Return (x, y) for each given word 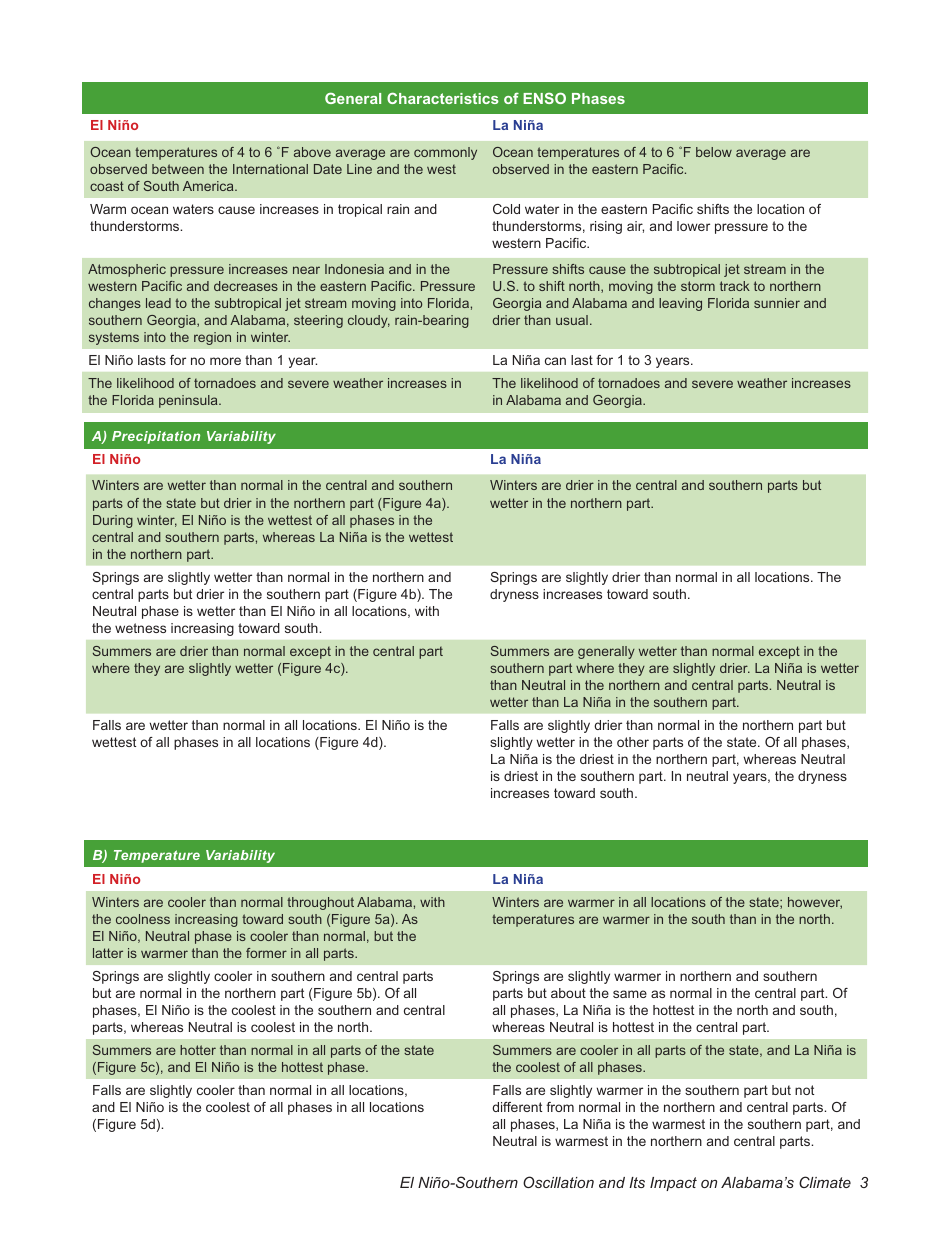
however (815, 903)
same (630, 994)
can (555, 361)
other (633, 742)
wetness (140, 628)
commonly (445, 153)
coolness (143, 919)
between (178, 169)
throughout (320, 903)
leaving (680, 304)
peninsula (189, 401)
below (714, 152)
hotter (198, 1050)
